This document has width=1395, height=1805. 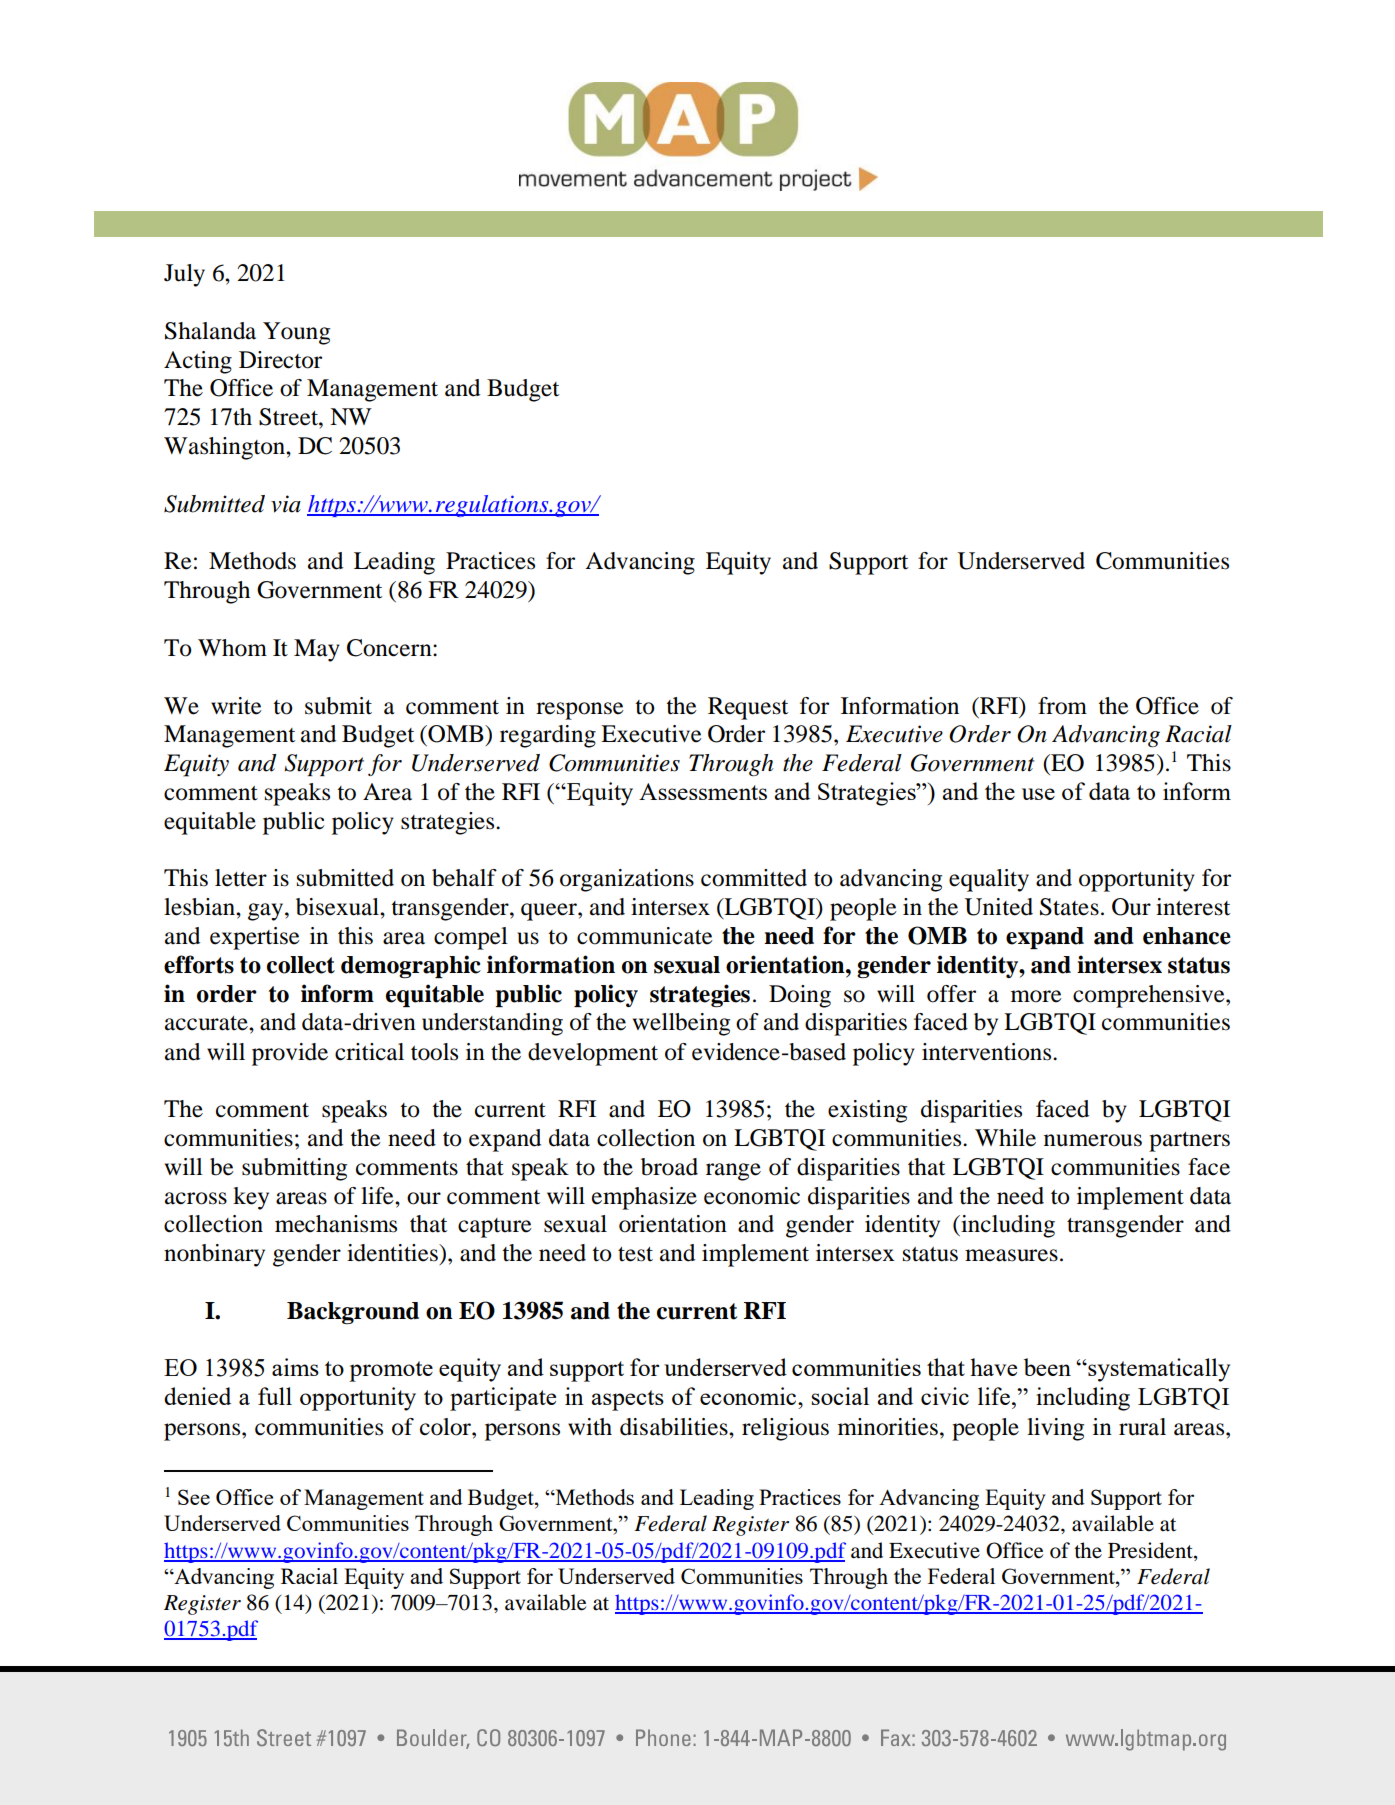 I want to click on write, so click(x=236, y=706).
